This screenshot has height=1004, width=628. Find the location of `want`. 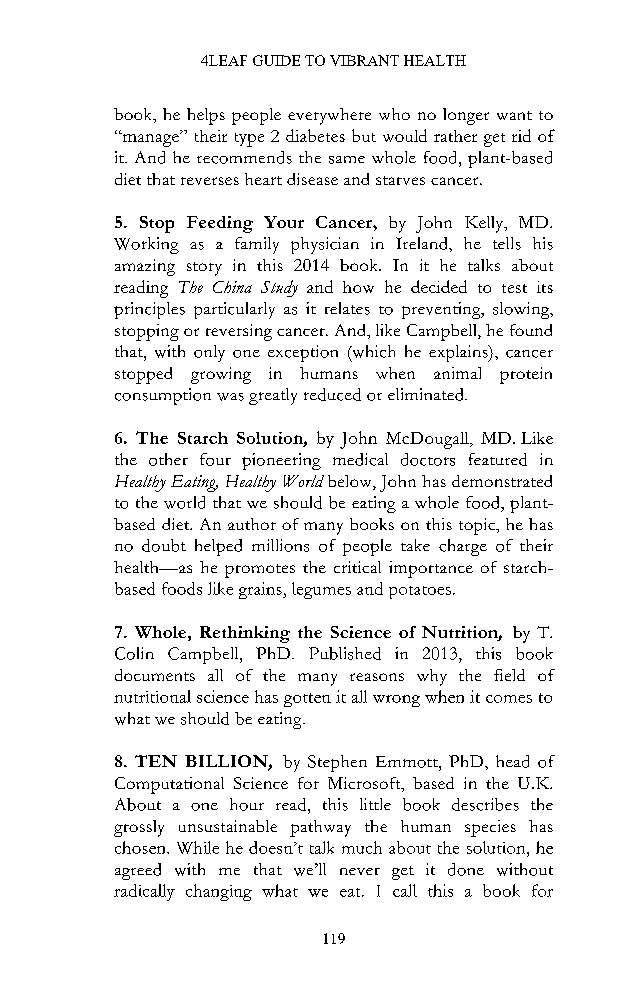

want is located at coordinates (514, 115).
